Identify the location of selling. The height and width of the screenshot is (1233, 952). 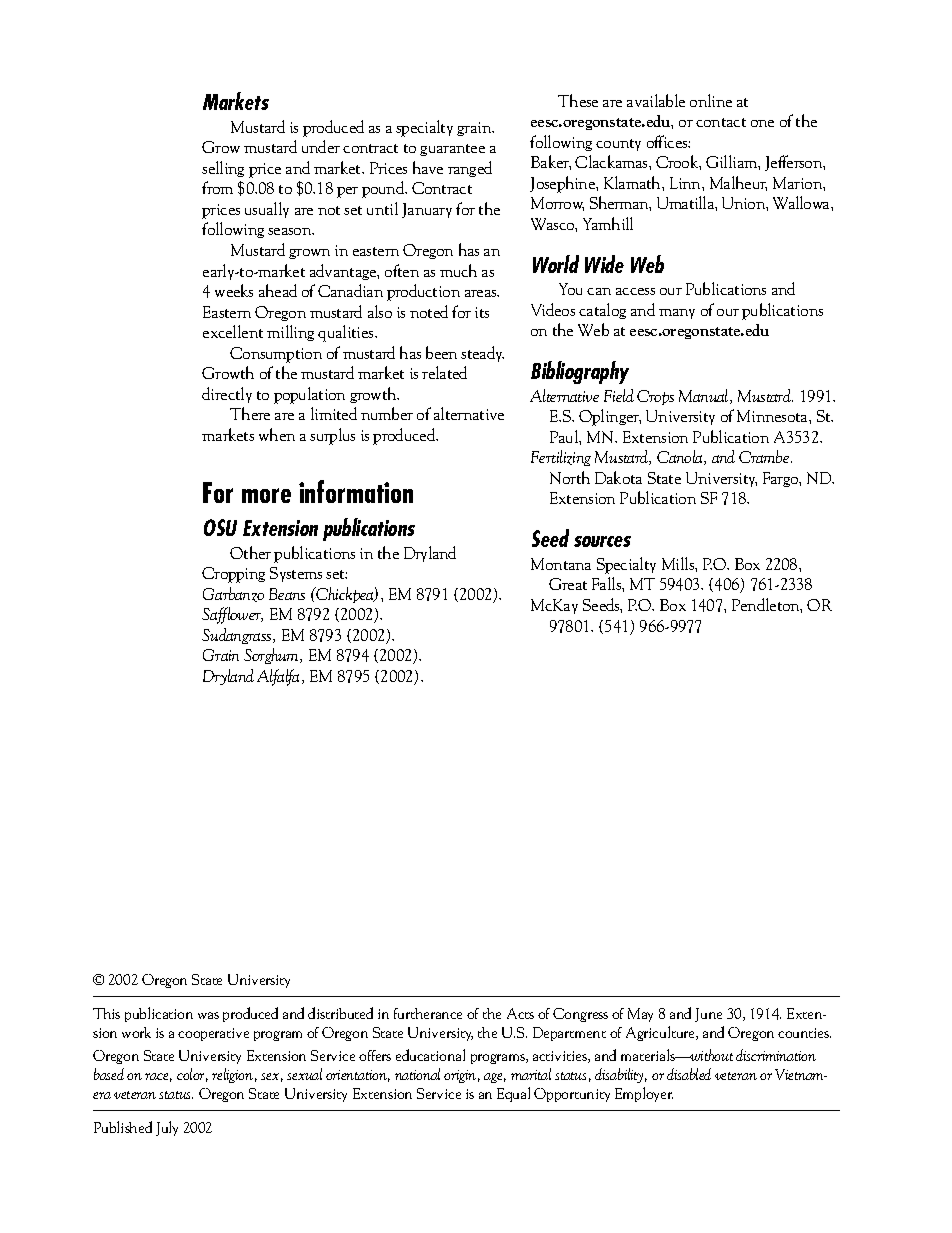
(223, 169).
